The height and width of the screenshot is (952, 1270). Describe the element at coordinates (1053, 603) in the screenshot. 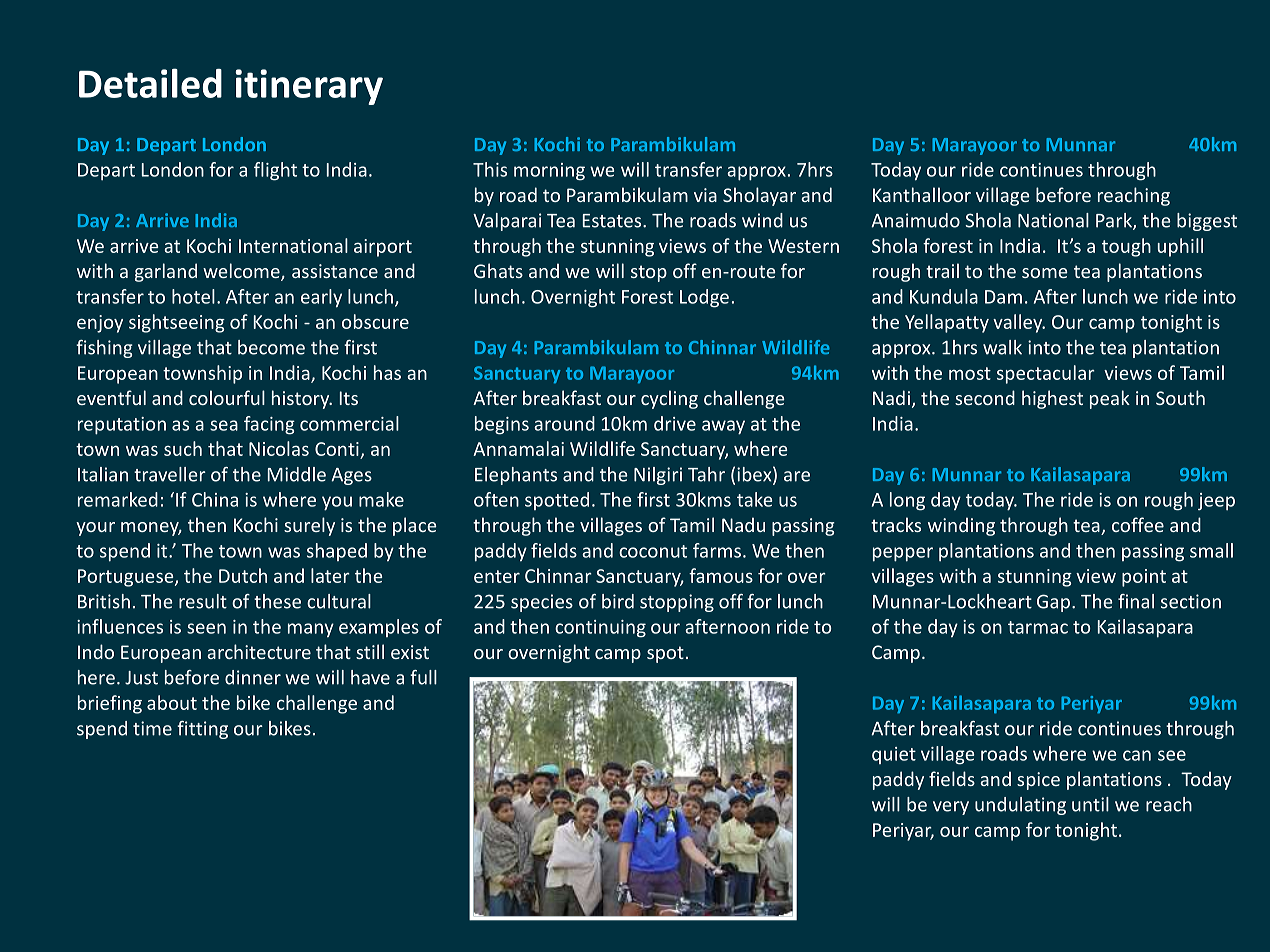

I see `Gap` at that location.
